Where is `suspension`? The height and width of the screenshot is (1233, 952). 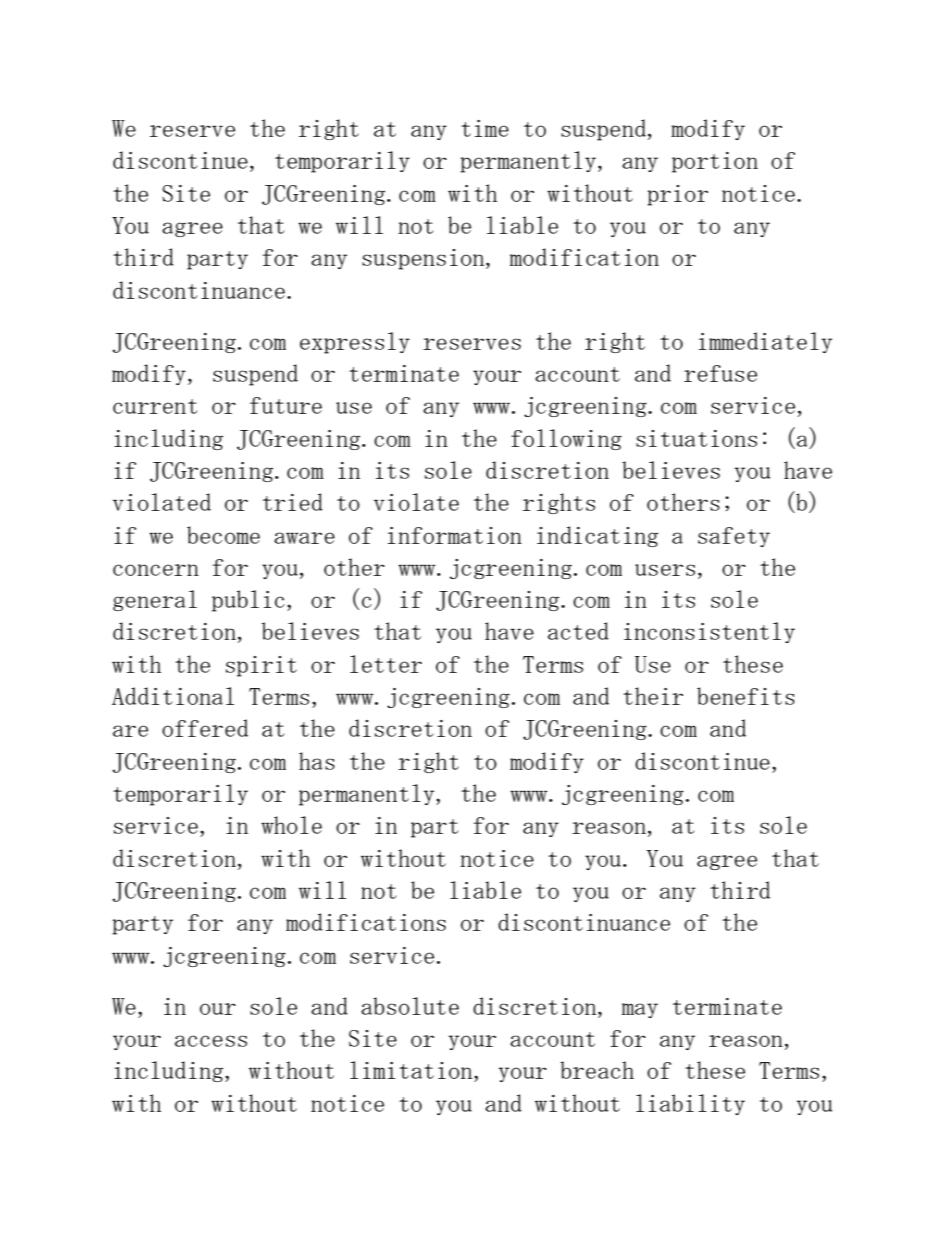
suspension is located at coordinates (424, 259).
